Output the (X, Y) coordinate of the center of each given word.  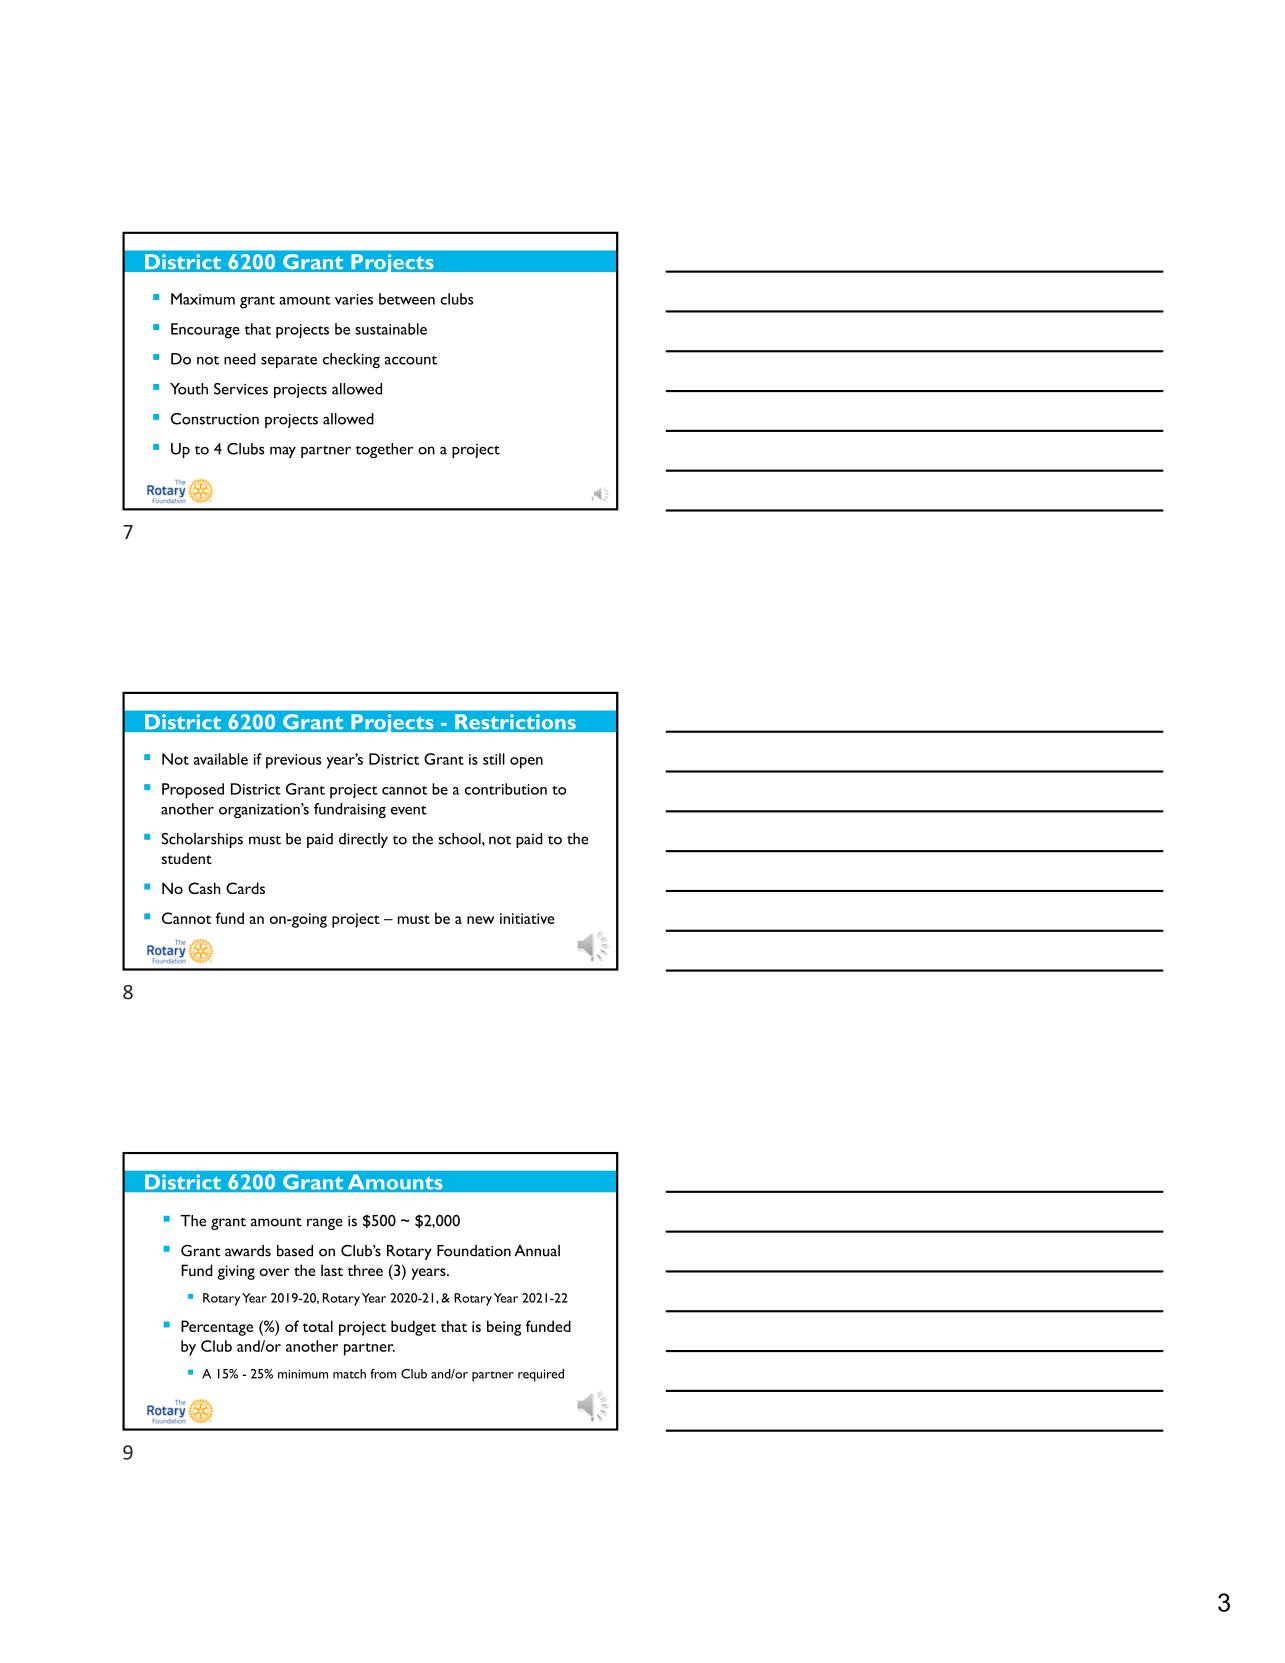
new (480, 920)
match (349, 1374)
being (504, 1328)
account (411, 360)
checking (351, 360)
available (221, 759)
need (240, 359)
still (494, 759)
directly (363, 840)
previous (294, 761)
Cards (245, 888)
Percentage (217, 1328)
